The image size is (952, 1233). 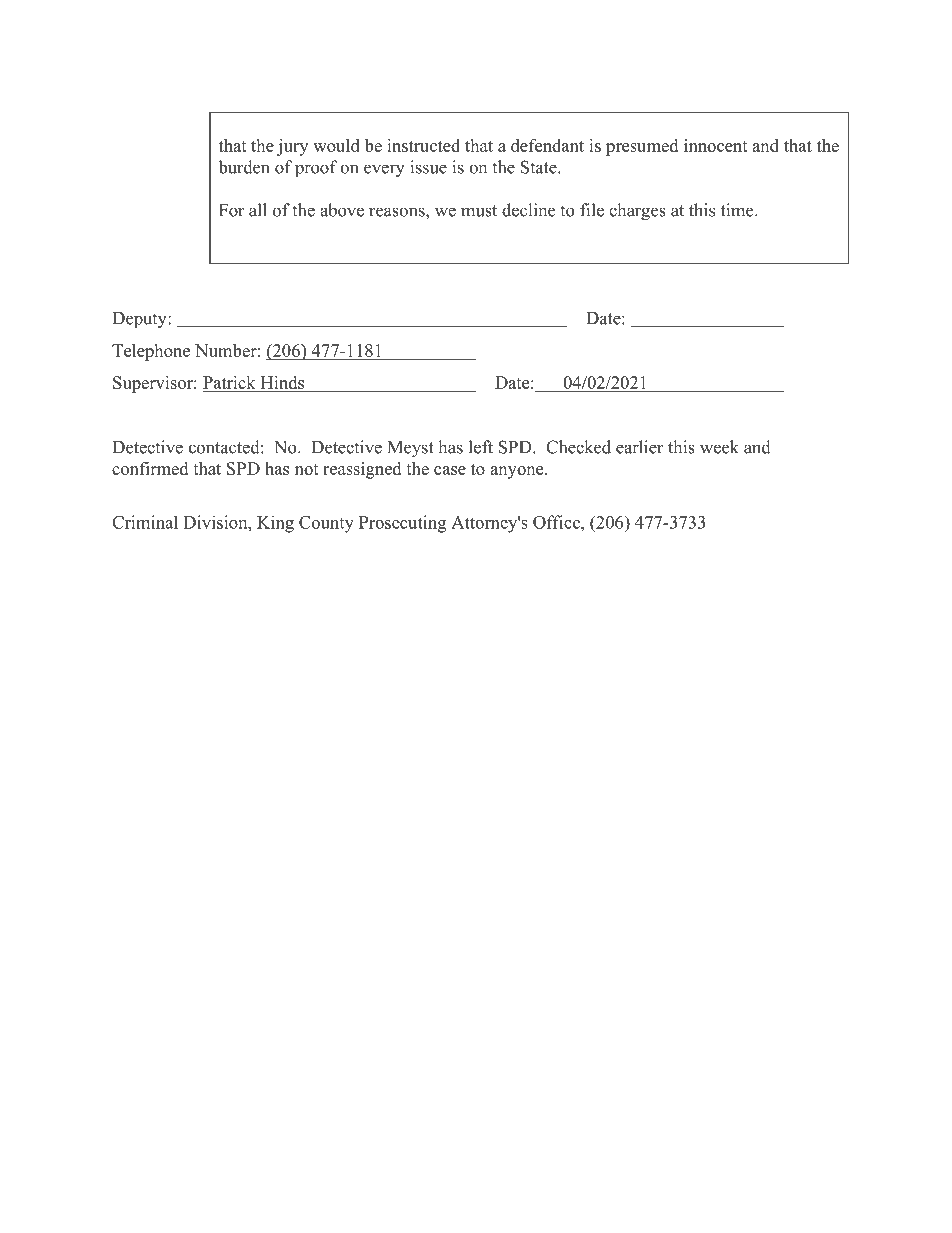 What do you see at coordinates (398, 212) in the page?
I see `reasons` at bounding box center [398, 212].
